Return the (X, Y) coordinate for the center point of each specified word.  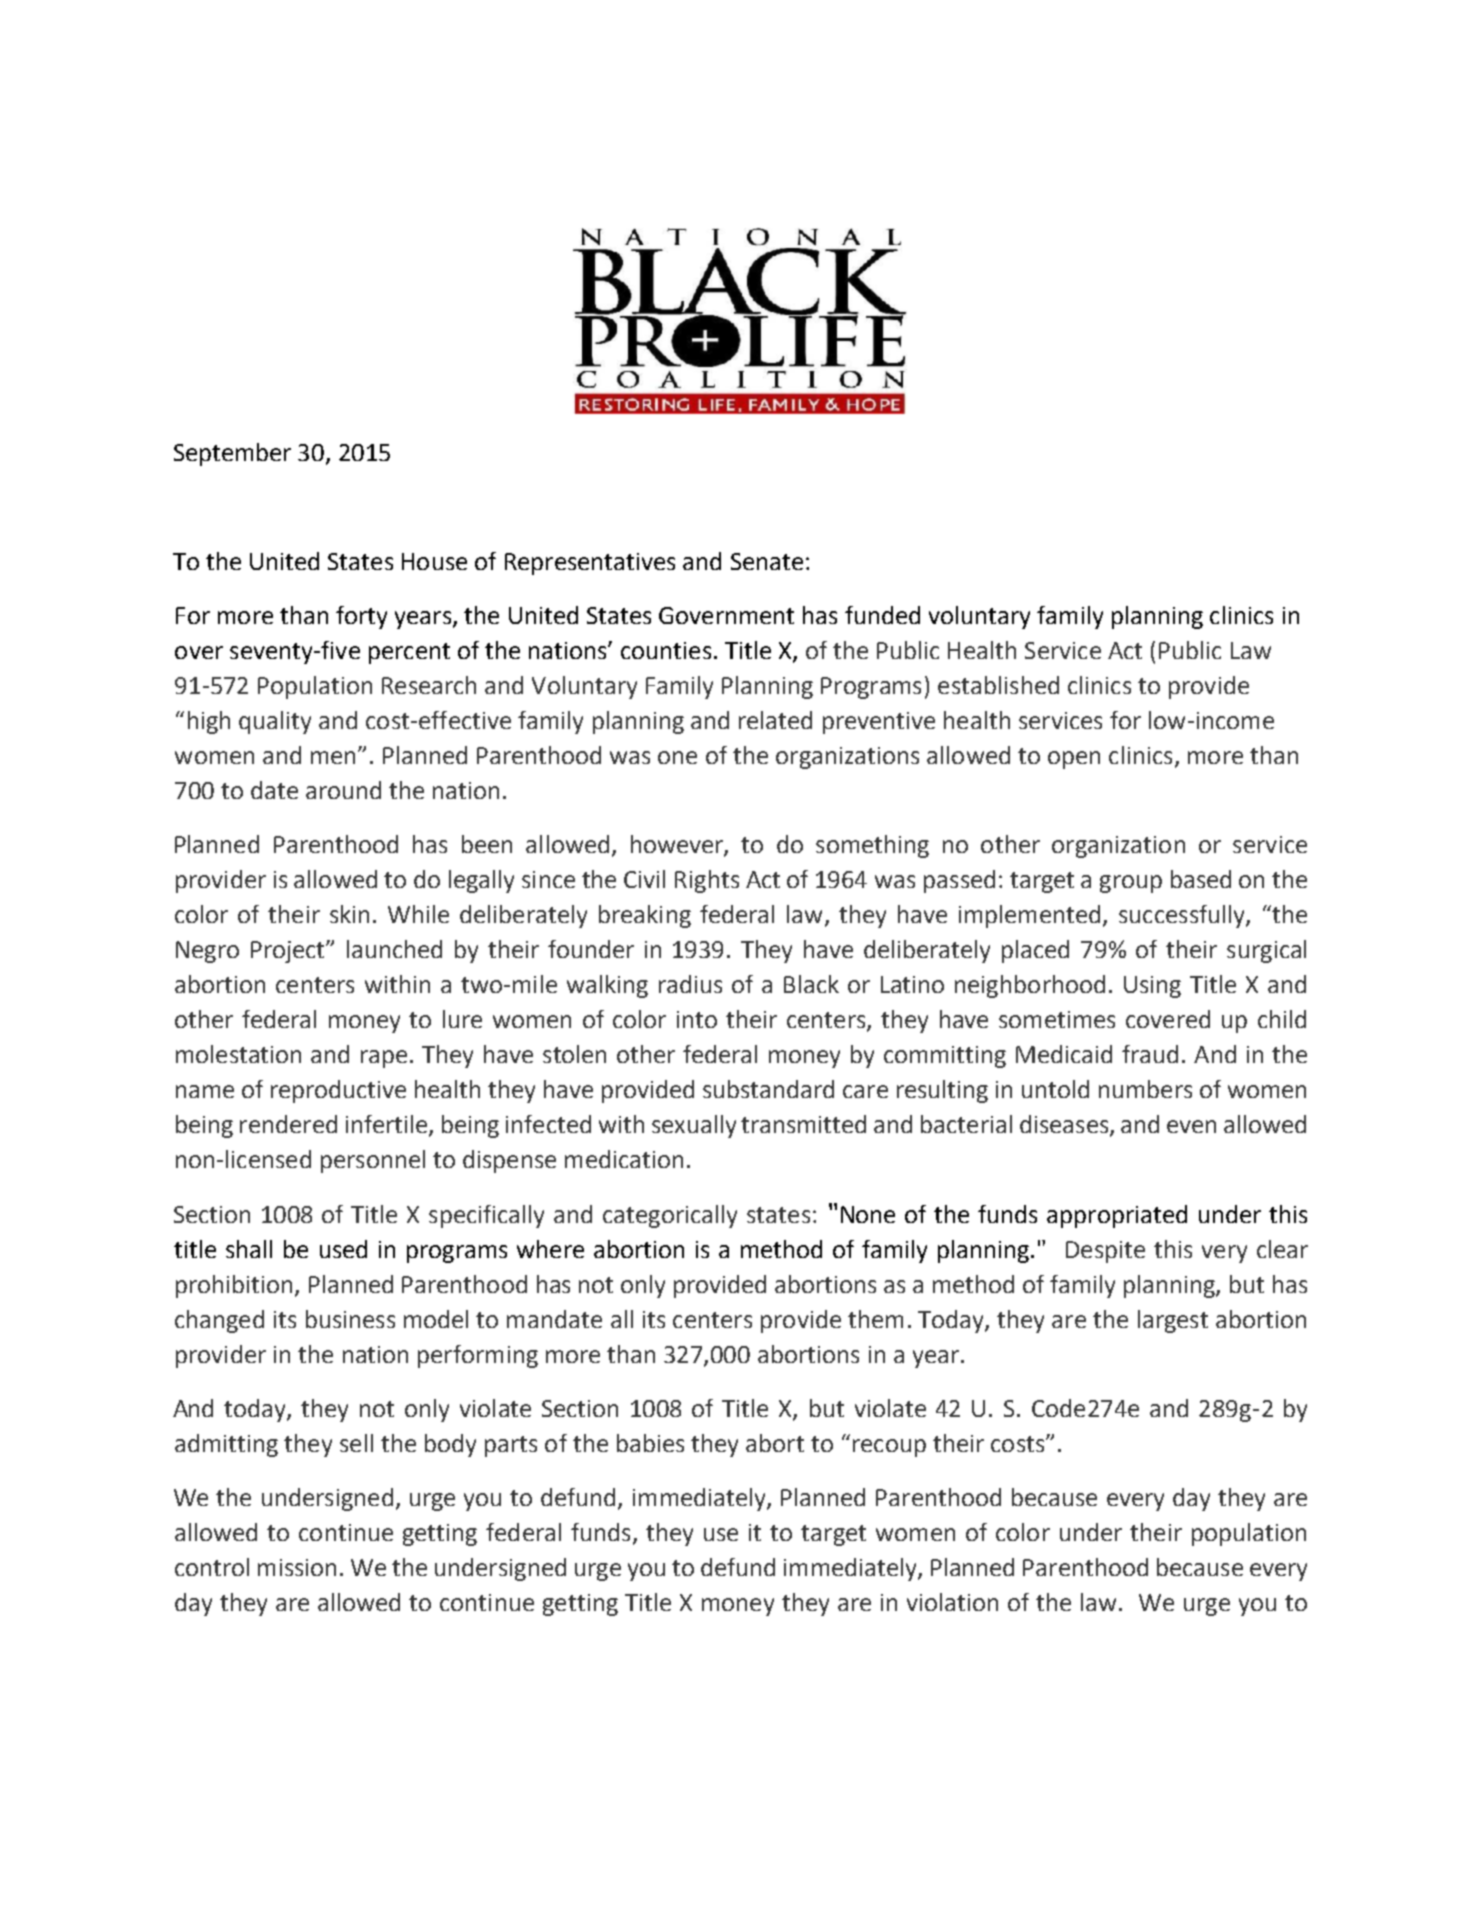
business (350, 1319)
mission (297, 1567)
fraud (1150, 1054)
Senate (767, 561)
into (697, 1019)
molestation (238, 1054)
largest (1173, 1321)
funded (882, 615)
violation (952, 1602)
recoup (889, 1448)
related (775, 720)
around (343, 790)
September (232, 454)
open (1074, 760)
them (875, 1319)
